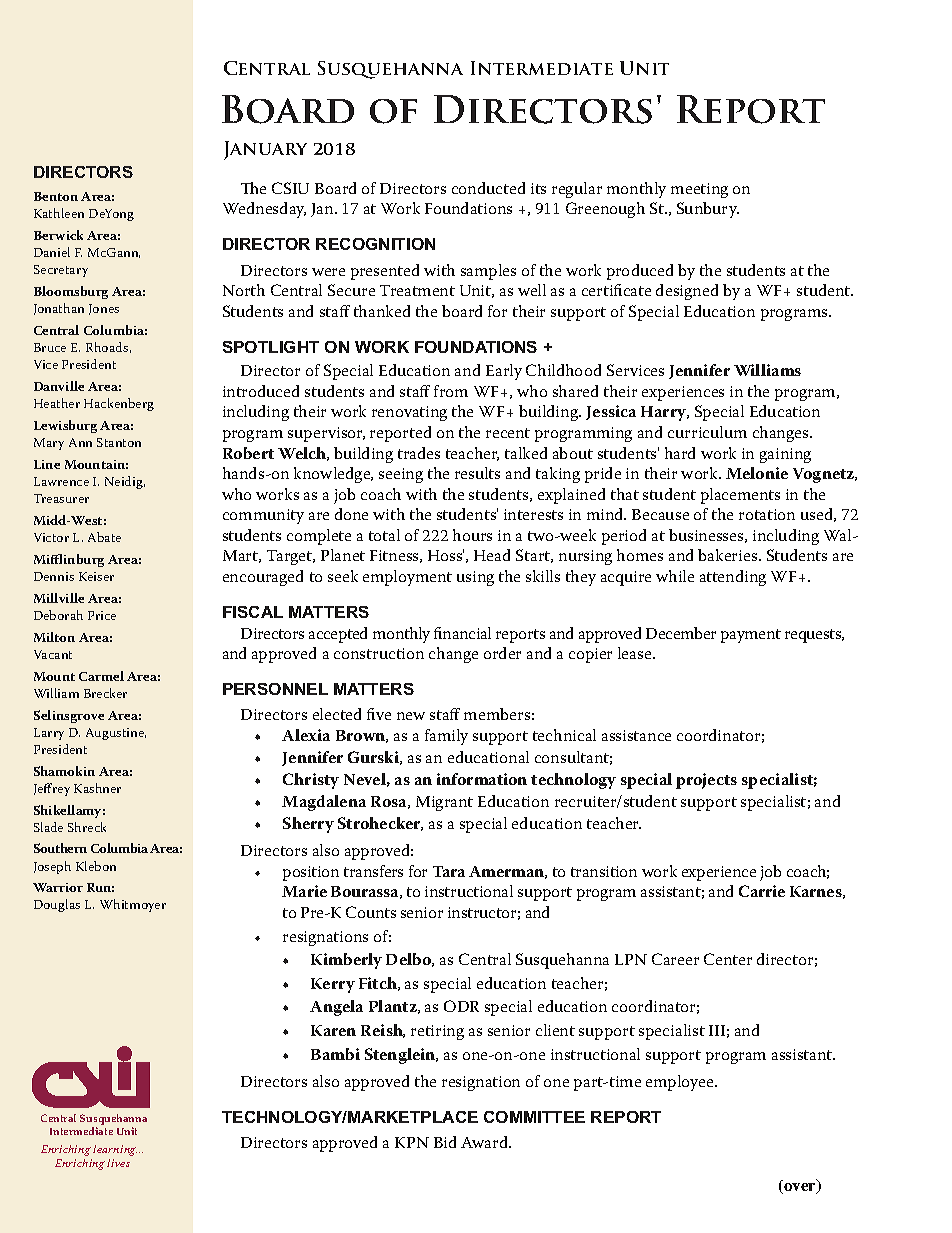  Describe the element at coordinates (56, 196) in the screenshot. I see `Benton` at that location.
